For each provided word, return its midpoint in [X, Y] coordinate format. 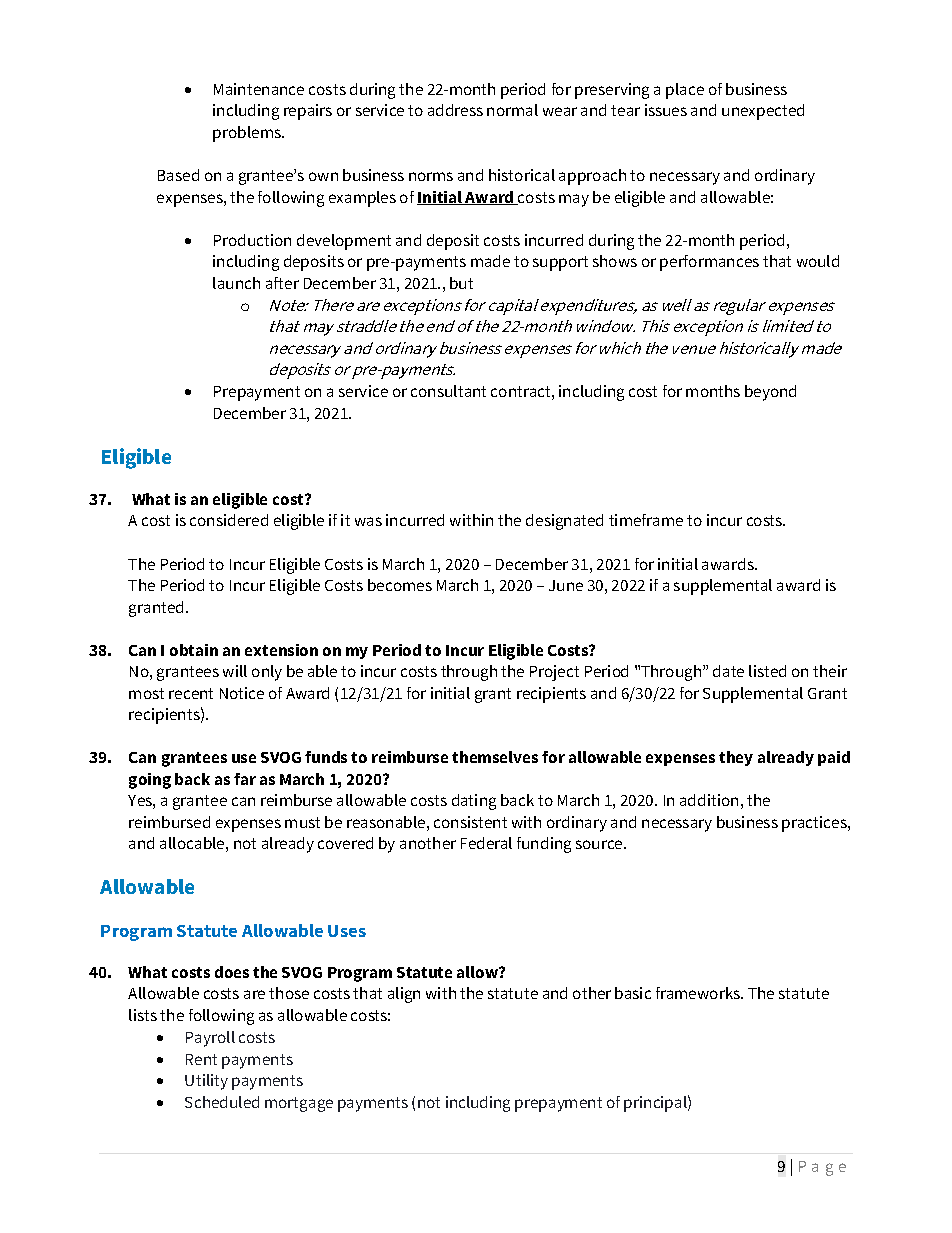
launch [236, 283]
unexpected [763, 112]
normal [512, 110]
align [404, 995]
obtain [194, 650]
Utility [206, 1082]
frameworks [699, 993]
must [302, 822]
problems [248, 134]
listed [767, 671]
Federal [486, 843]
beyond [770, 393]
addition [709, 800]
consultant [448, 391]
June [566, 585]
